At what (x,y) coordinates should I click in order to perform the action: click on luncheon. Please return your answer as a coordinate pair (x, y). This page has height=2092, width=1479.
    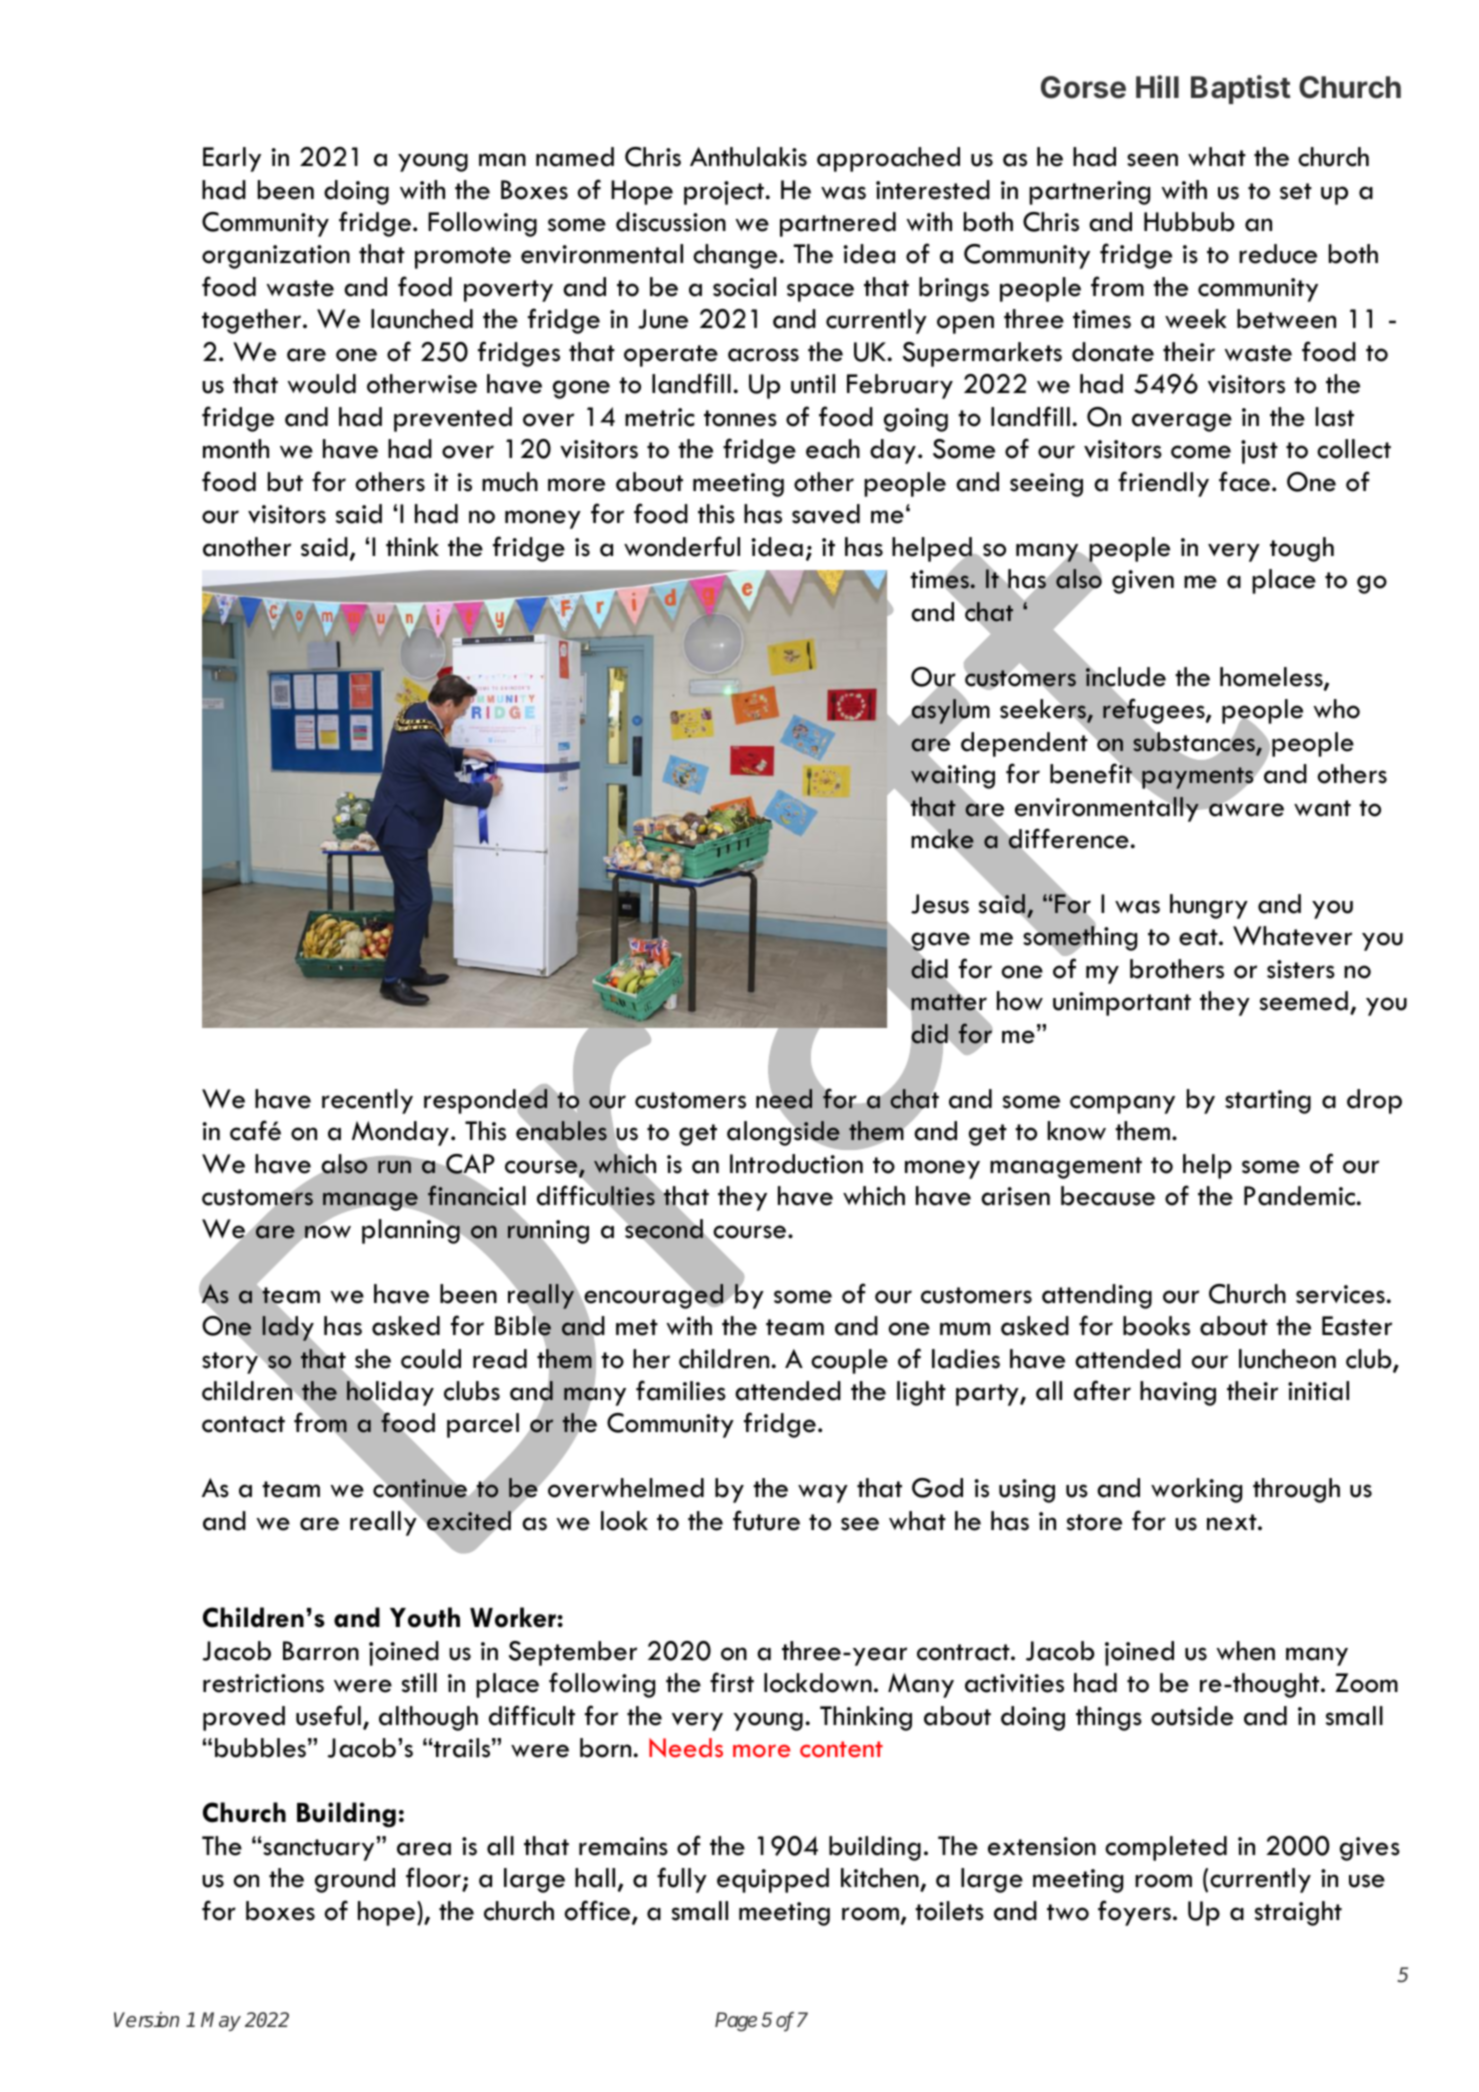
    Looking at the image, I should click on (1287, 1359).
